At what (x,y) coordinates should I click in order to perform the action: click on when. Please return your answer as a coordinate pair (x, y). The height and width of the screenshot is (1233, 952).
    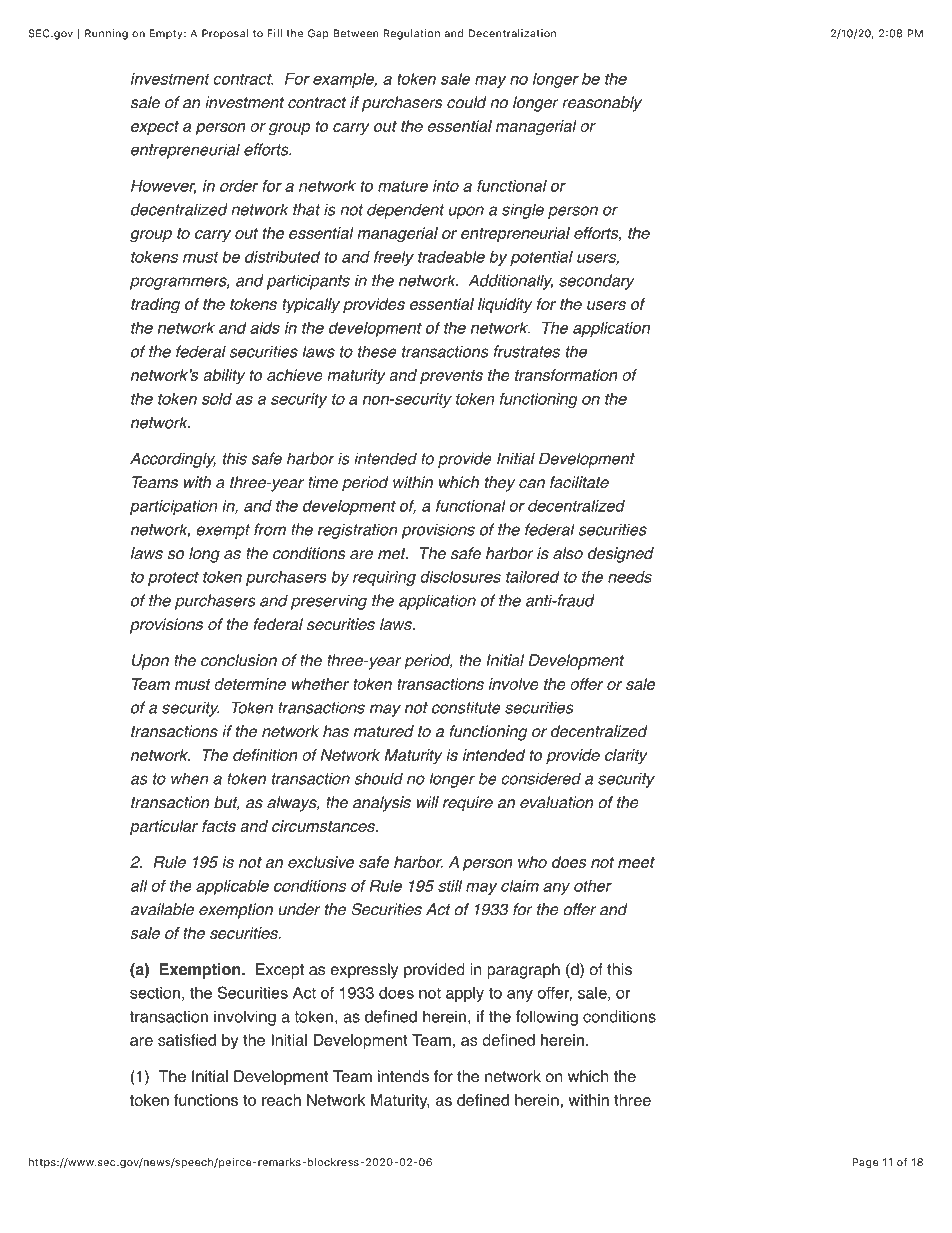
    Looking at the image, I should click on (190, 778).
